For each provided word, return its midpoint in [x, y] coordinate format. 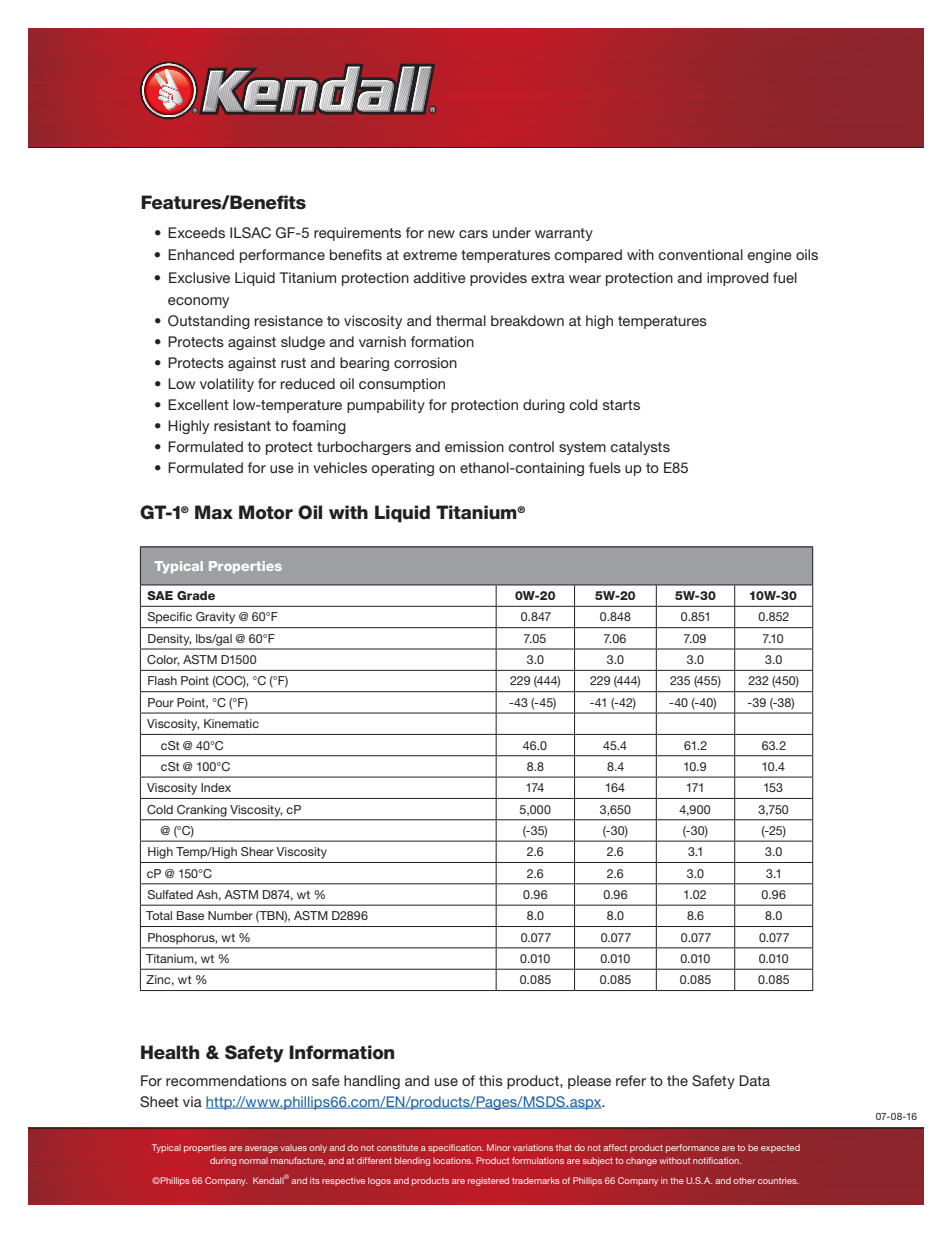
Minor [499, 1147]
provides [498, 279]
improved [738, 279]
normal [253, 1160]
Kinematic [231, 723]
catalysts [640, 448]
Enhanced [201, 254]
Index [216, 787]
